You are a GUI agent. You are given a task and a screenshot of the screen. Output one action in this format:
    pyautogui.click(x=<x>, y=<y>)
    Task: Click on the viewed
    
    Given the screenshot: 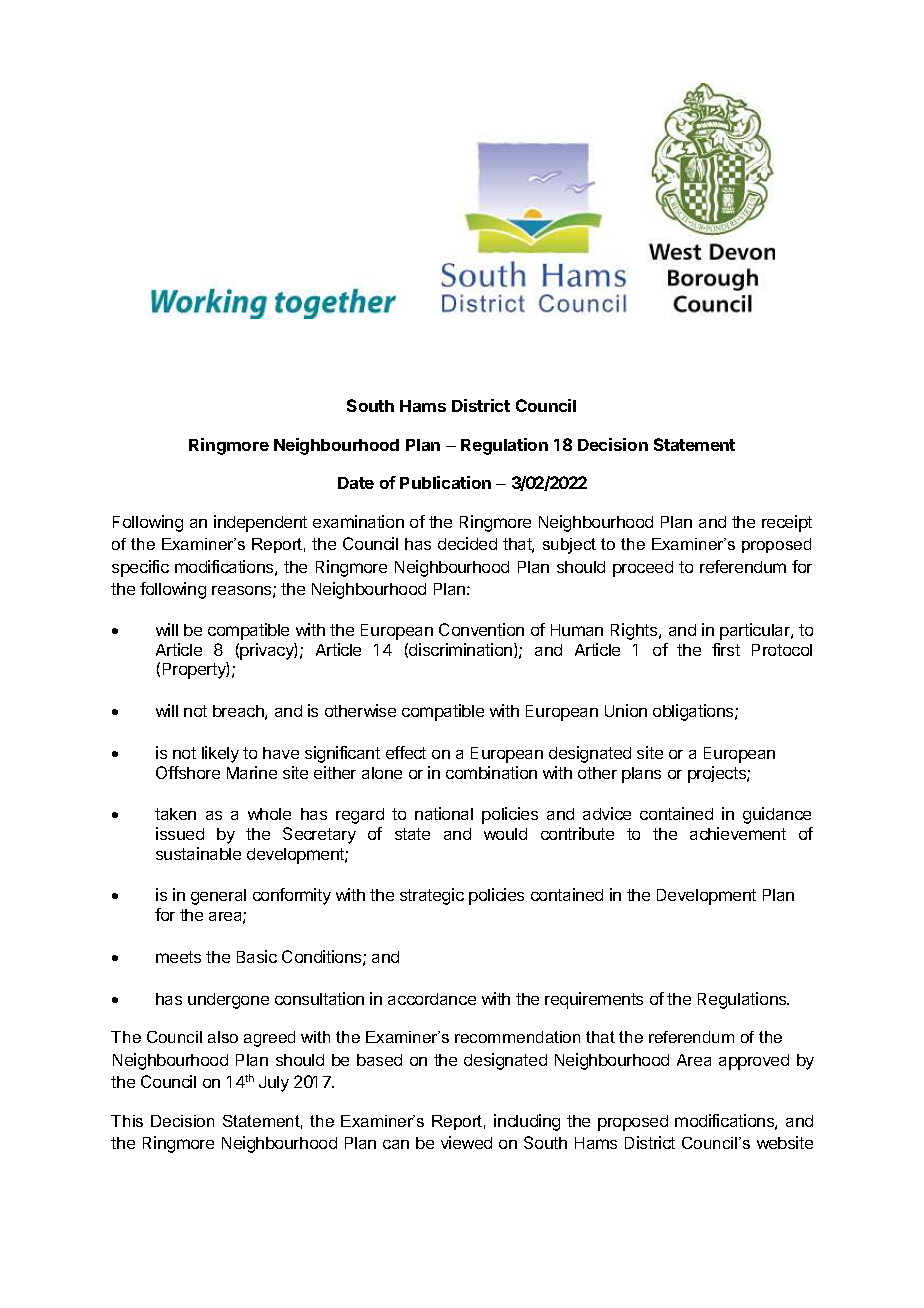 What is the action you would take?
    pyautogui.click(x=466, y=1142)
